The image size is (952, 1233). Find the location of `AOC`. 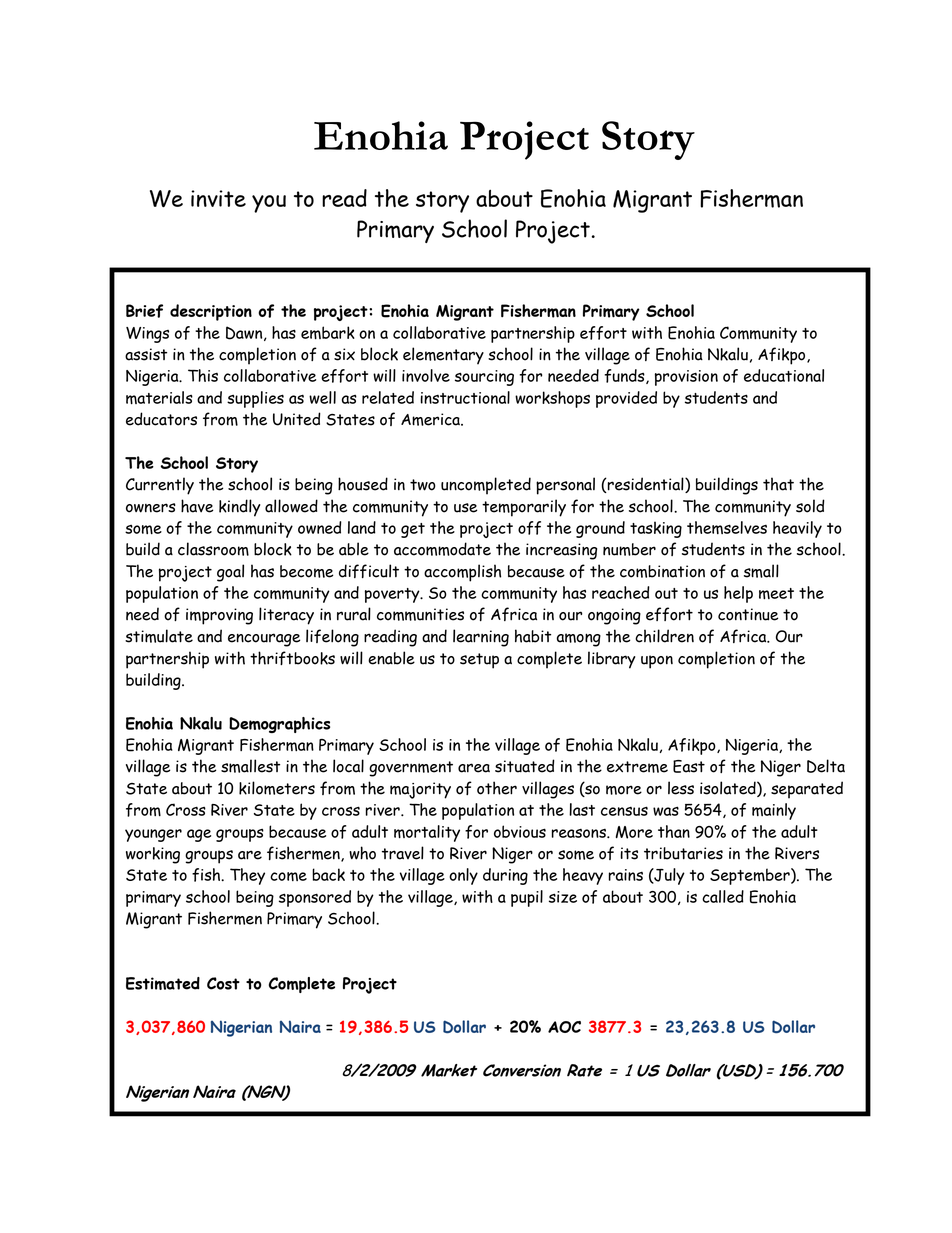

AOC is located at coordinates (564, 1027).
